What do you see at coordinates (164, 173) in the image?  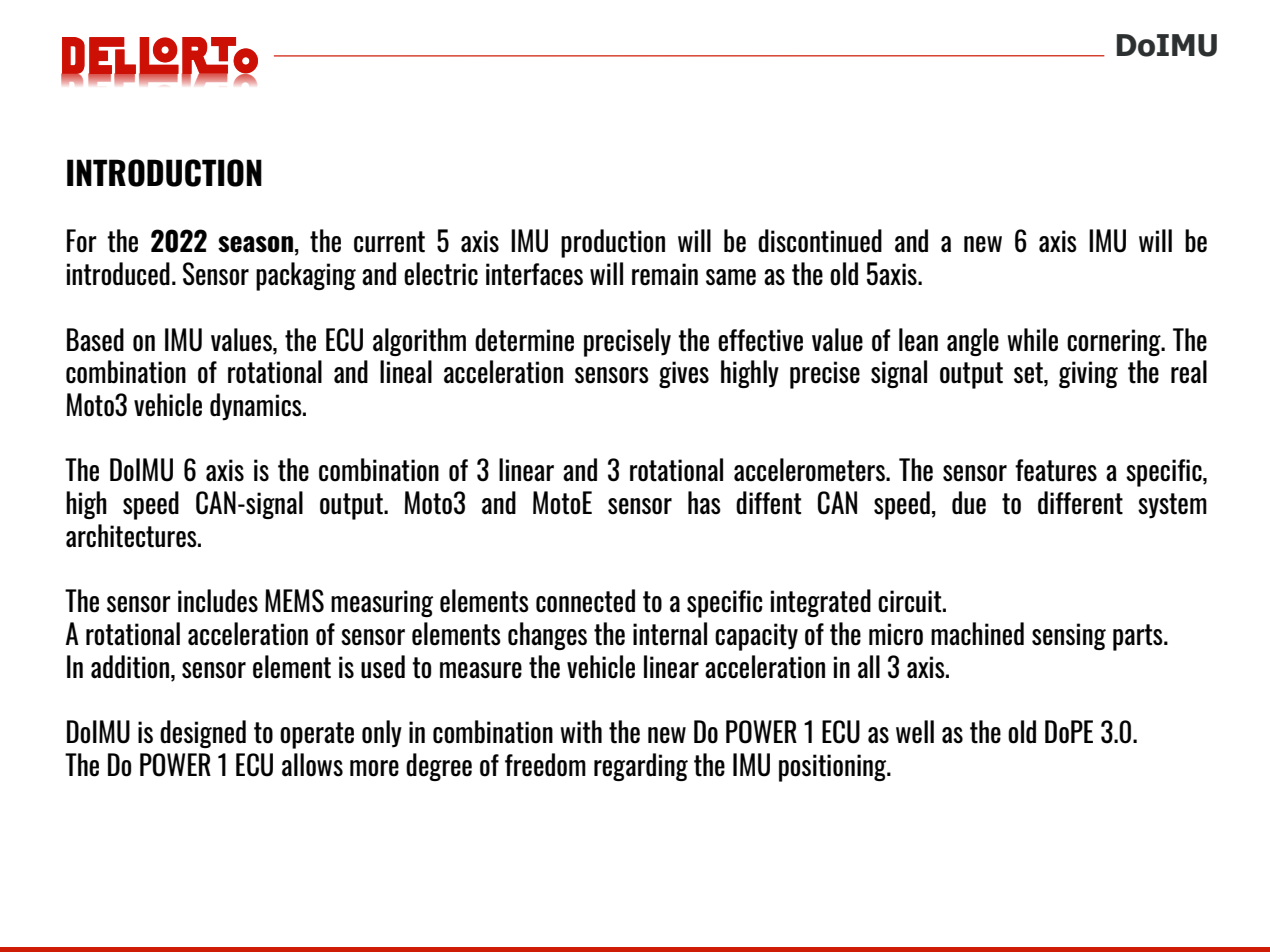 I see `INTRODUCTION` at bounding box center [164, 173].
